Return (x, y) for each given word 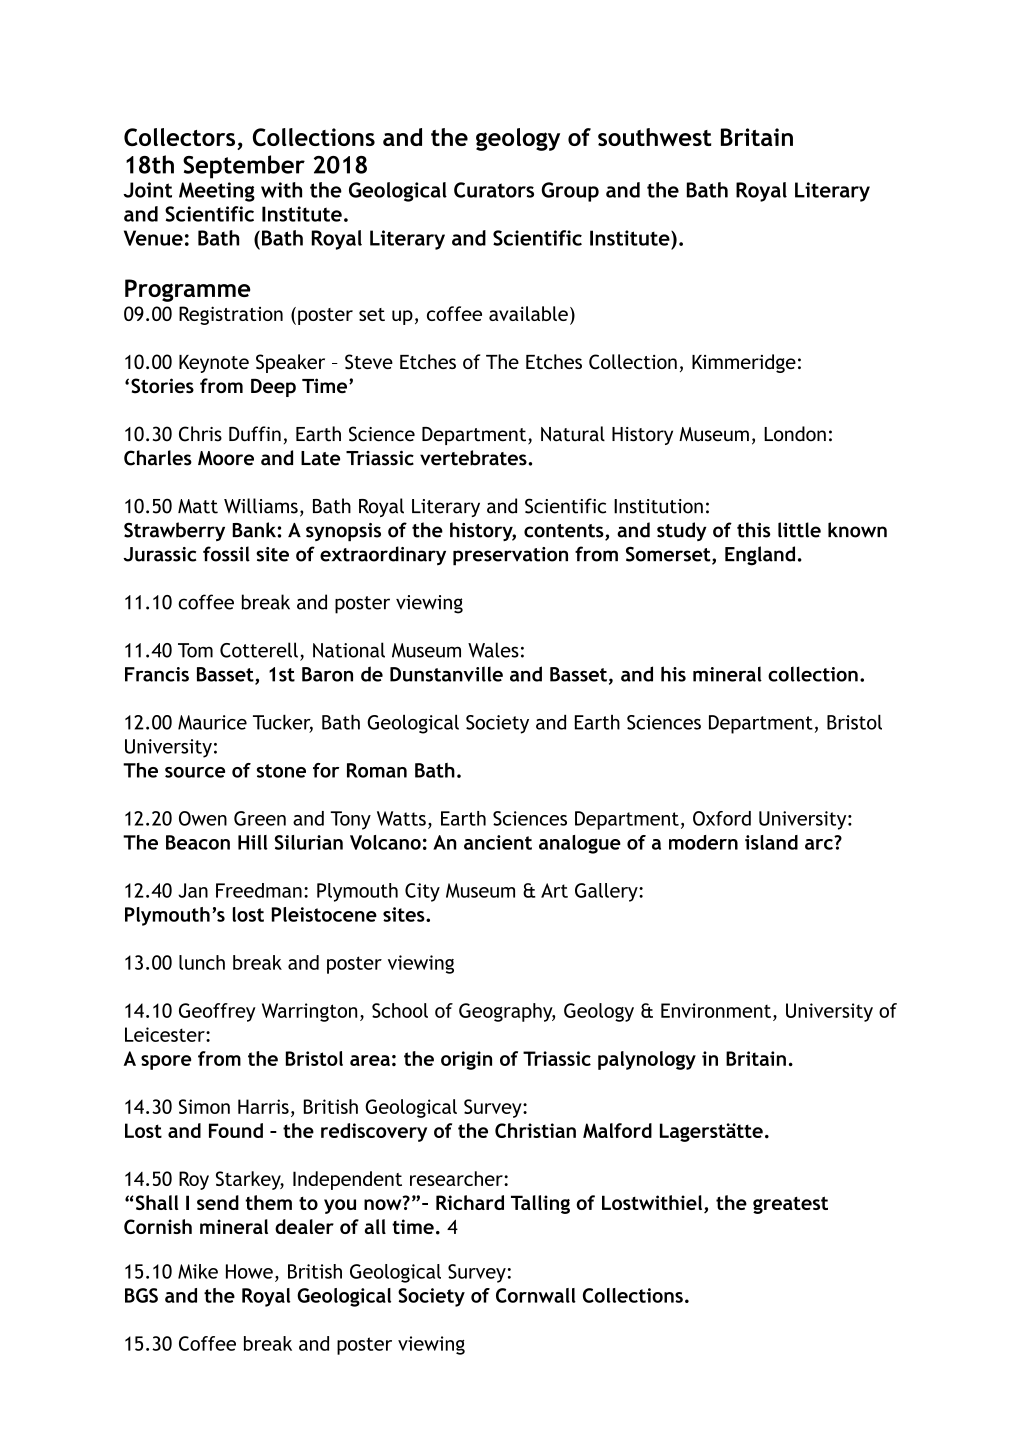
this (754, 530)
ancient (498, 842)
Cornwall (536, 1295)
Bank (254, 530)
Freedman (259, 890)
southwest (654, 137)
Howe (249, 1271)
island (771, 842)
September (244, 167)
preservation (510, 556)
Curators (494, 190)
